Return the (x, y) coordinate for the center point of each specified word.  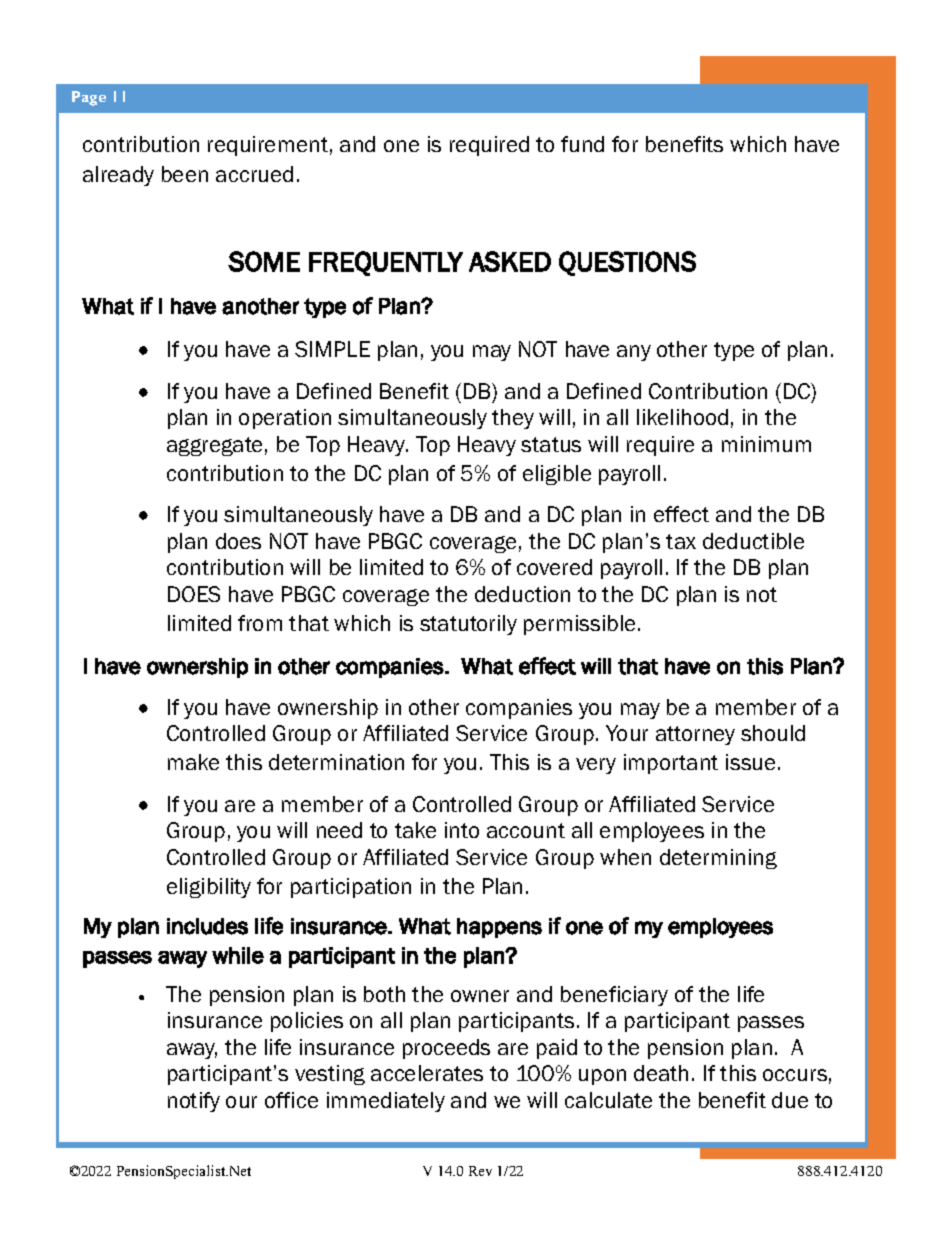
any (634, 353)
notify (194, 1102)
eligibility (209, 888)
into (462, 830)
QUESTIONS (627, 263)
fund (582, 144)
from (260, 623)
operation (285, 419)
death (661, 1073)
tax (681, 541)
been (185, 174)
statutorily (468, 625)
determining (718, 859)
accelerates (427, 1073)
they (513, 419)
